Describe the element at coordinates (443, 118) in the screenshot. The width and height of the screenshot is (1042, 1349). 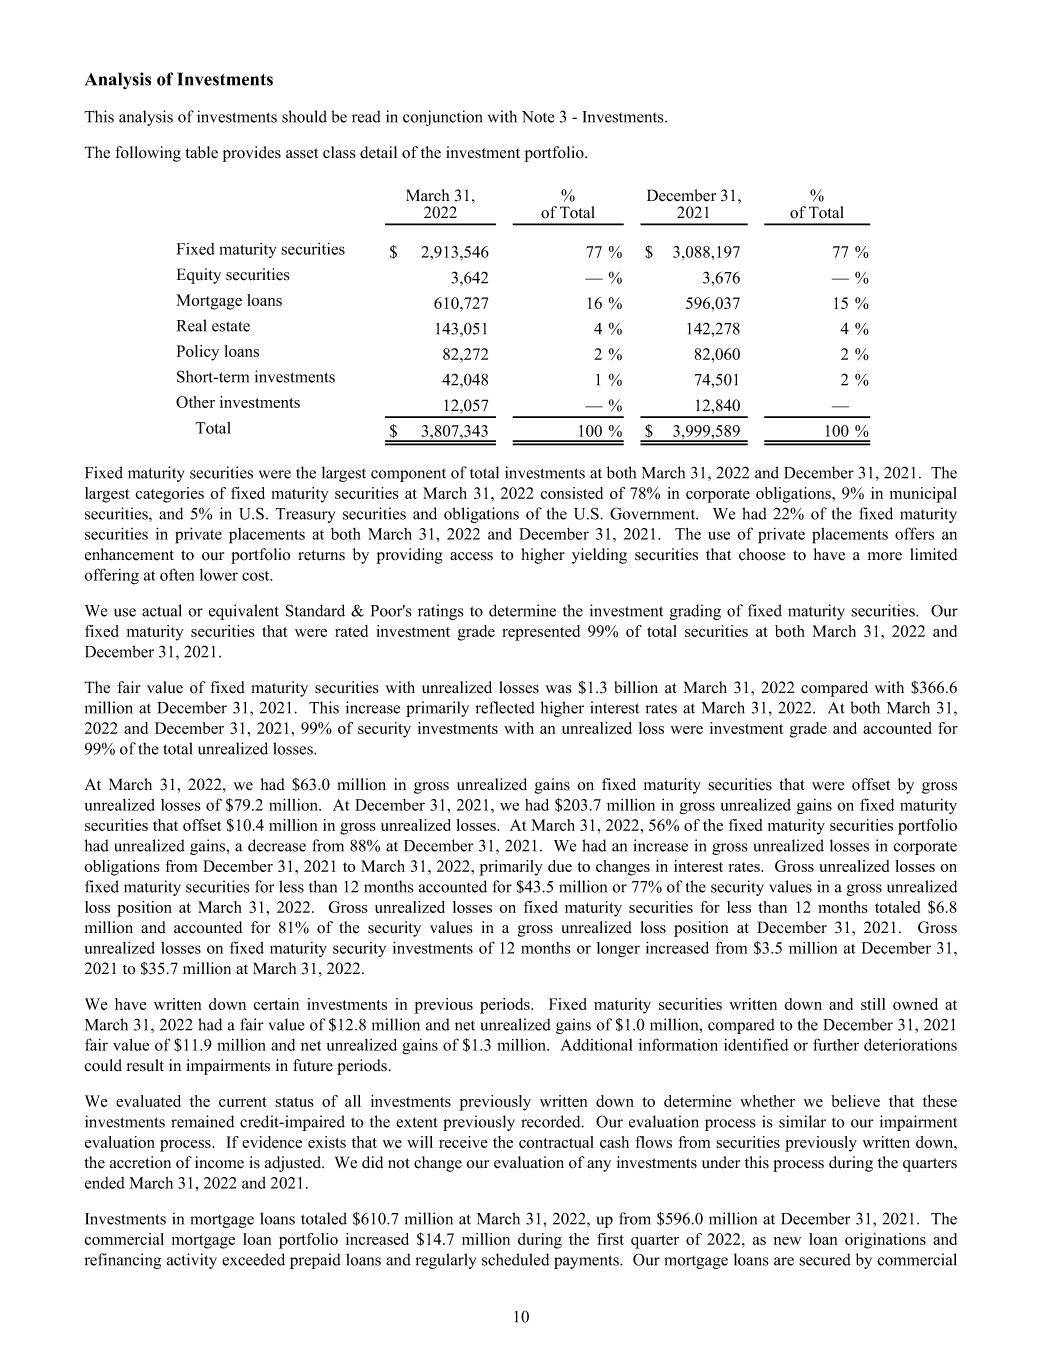
I see `conjunction` at that location.
